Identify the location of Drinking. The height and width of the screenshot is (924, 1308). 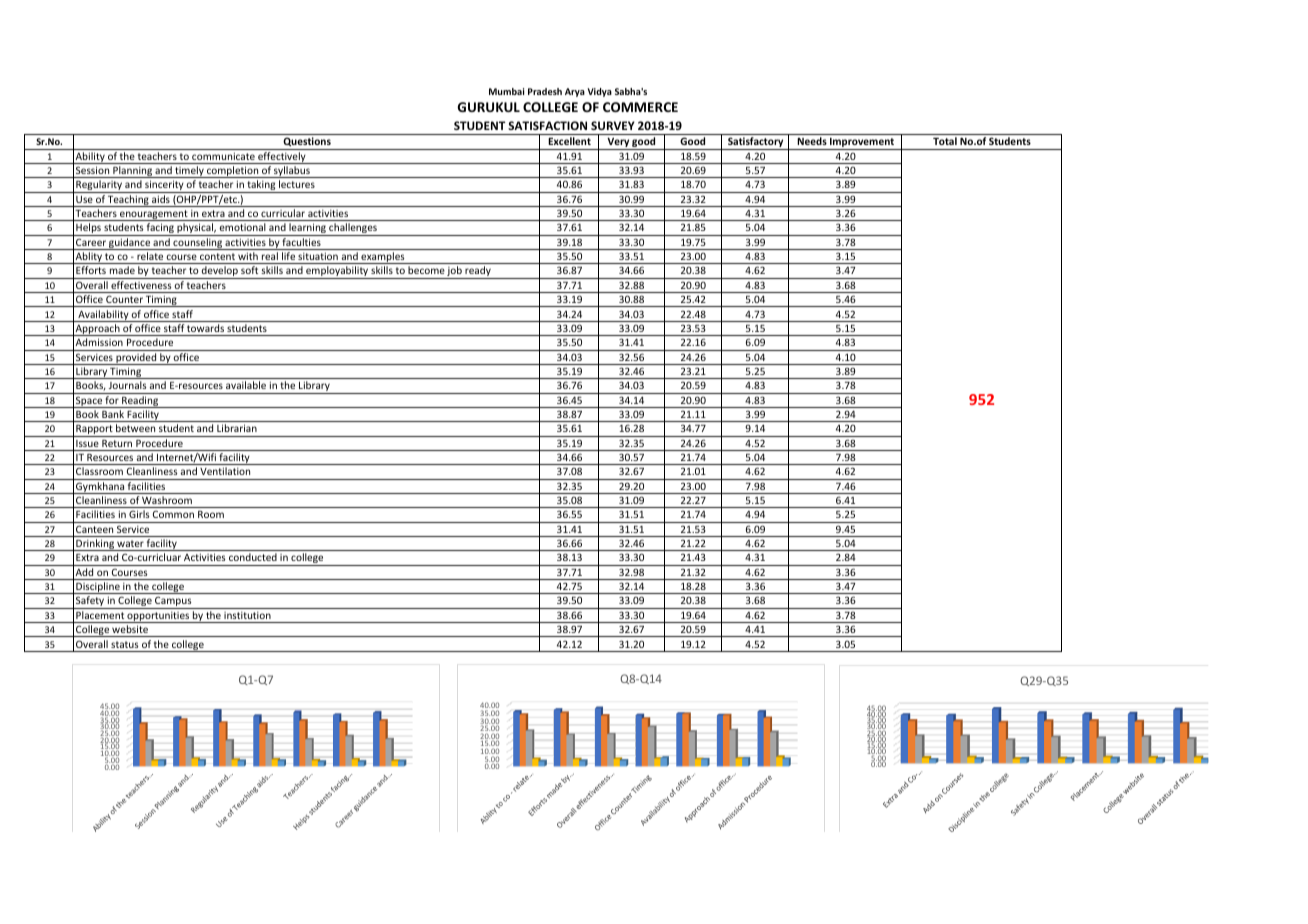
(95, 545).
